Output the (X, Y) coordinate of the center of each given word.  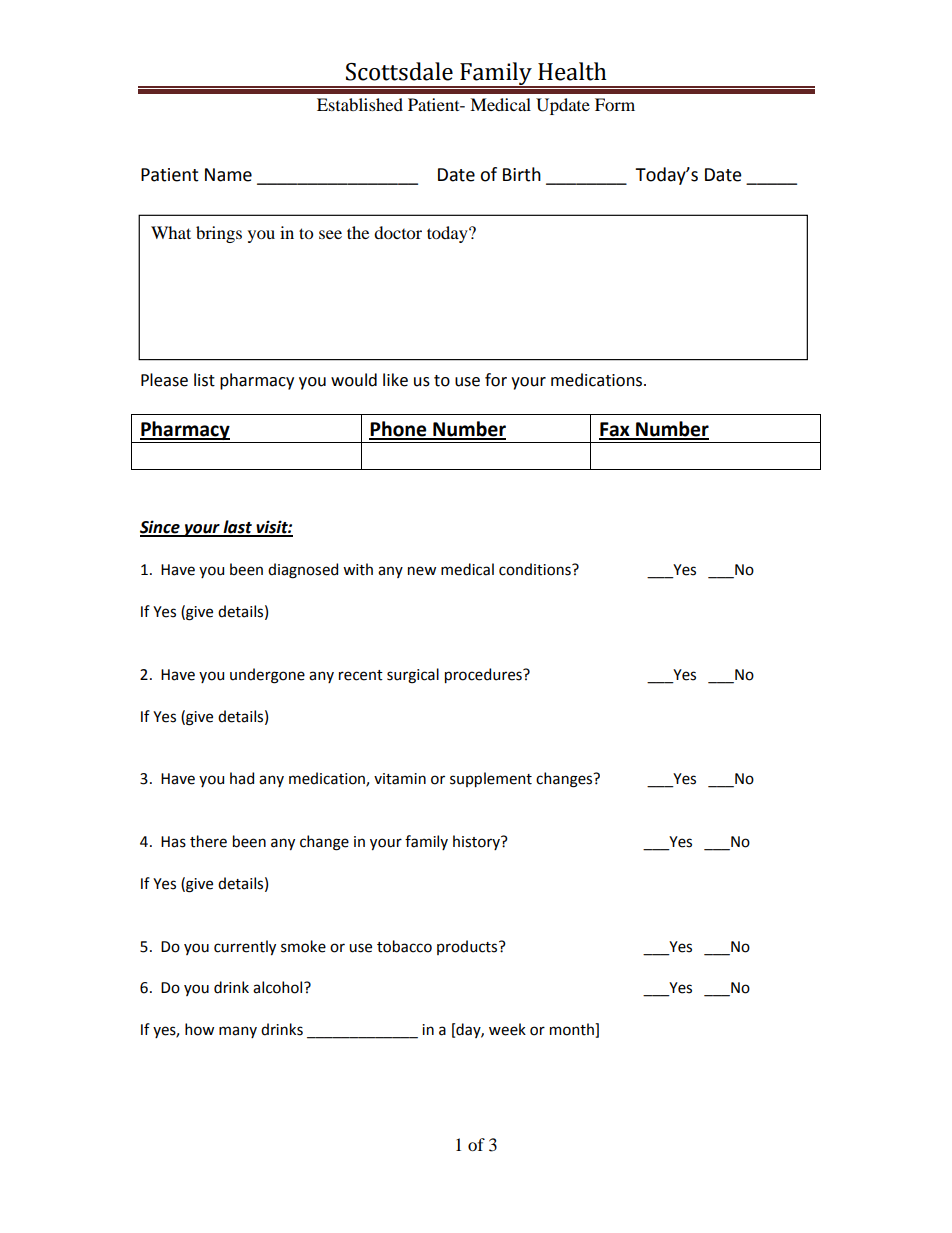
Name (228, 175)
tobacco (404, 946)
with (358, 569)
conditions (536, 569)
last (237, 528)
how (199, 1029)
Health (572, 71)
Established (360, 104)
